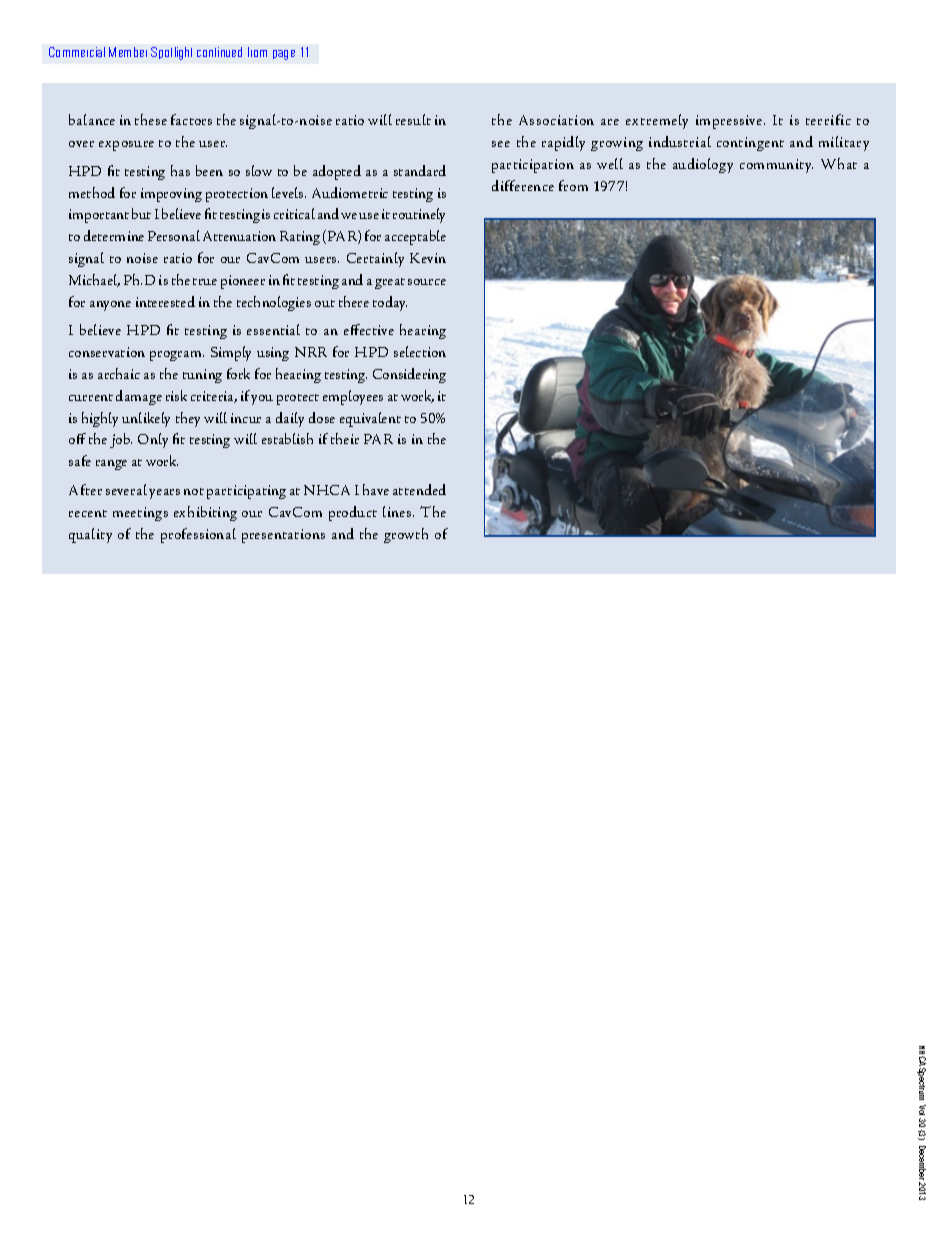  What do you see at coordinates (140, 514) in the page?
I see `meetings` at bounding box center [140, 514].
